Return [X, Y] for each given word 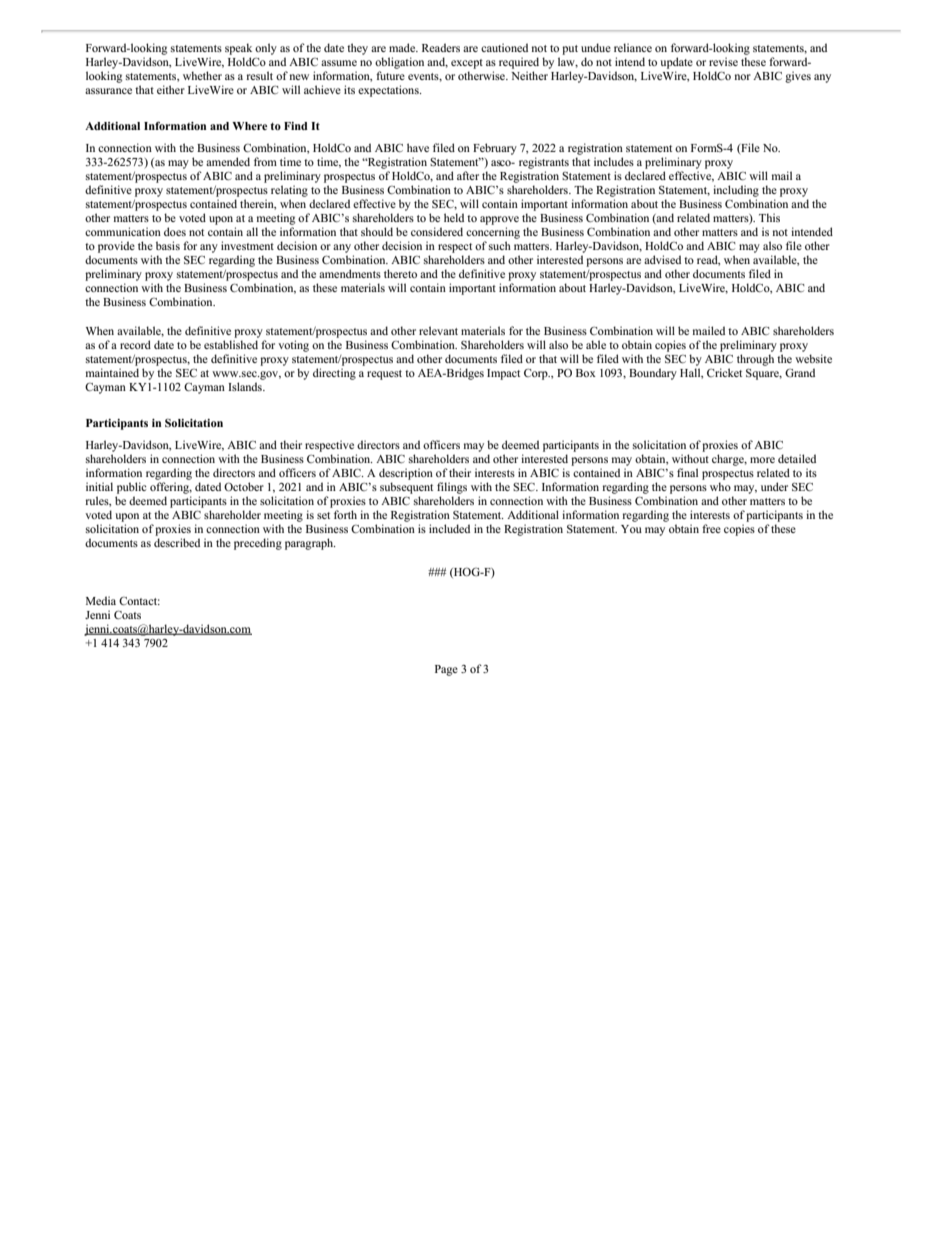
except [467, 64]
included [449, 528]
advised [662, 259]
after [468, 175]
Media [101, 600]
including [736, 191]
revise [723, 61]
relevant [438, 330]
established [231, 344]
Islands [246, 386]
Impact [503, 374]
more [762, 460]
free [711, 528]
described [177, 542]
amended [228, 161]
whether [202, 75]
